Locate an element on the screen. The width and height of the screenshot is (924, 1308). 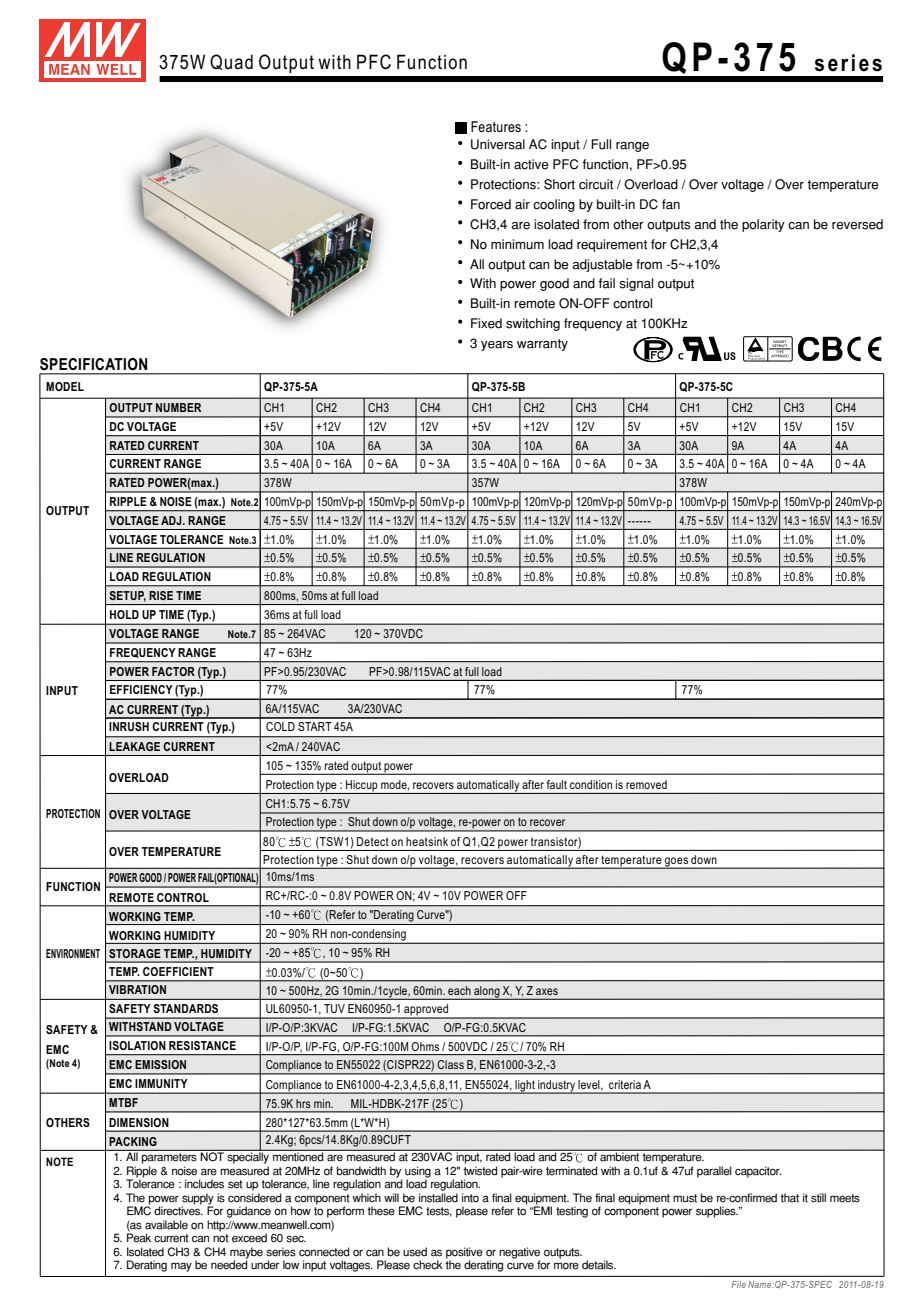
removed is located at coordinates (646, 784).
